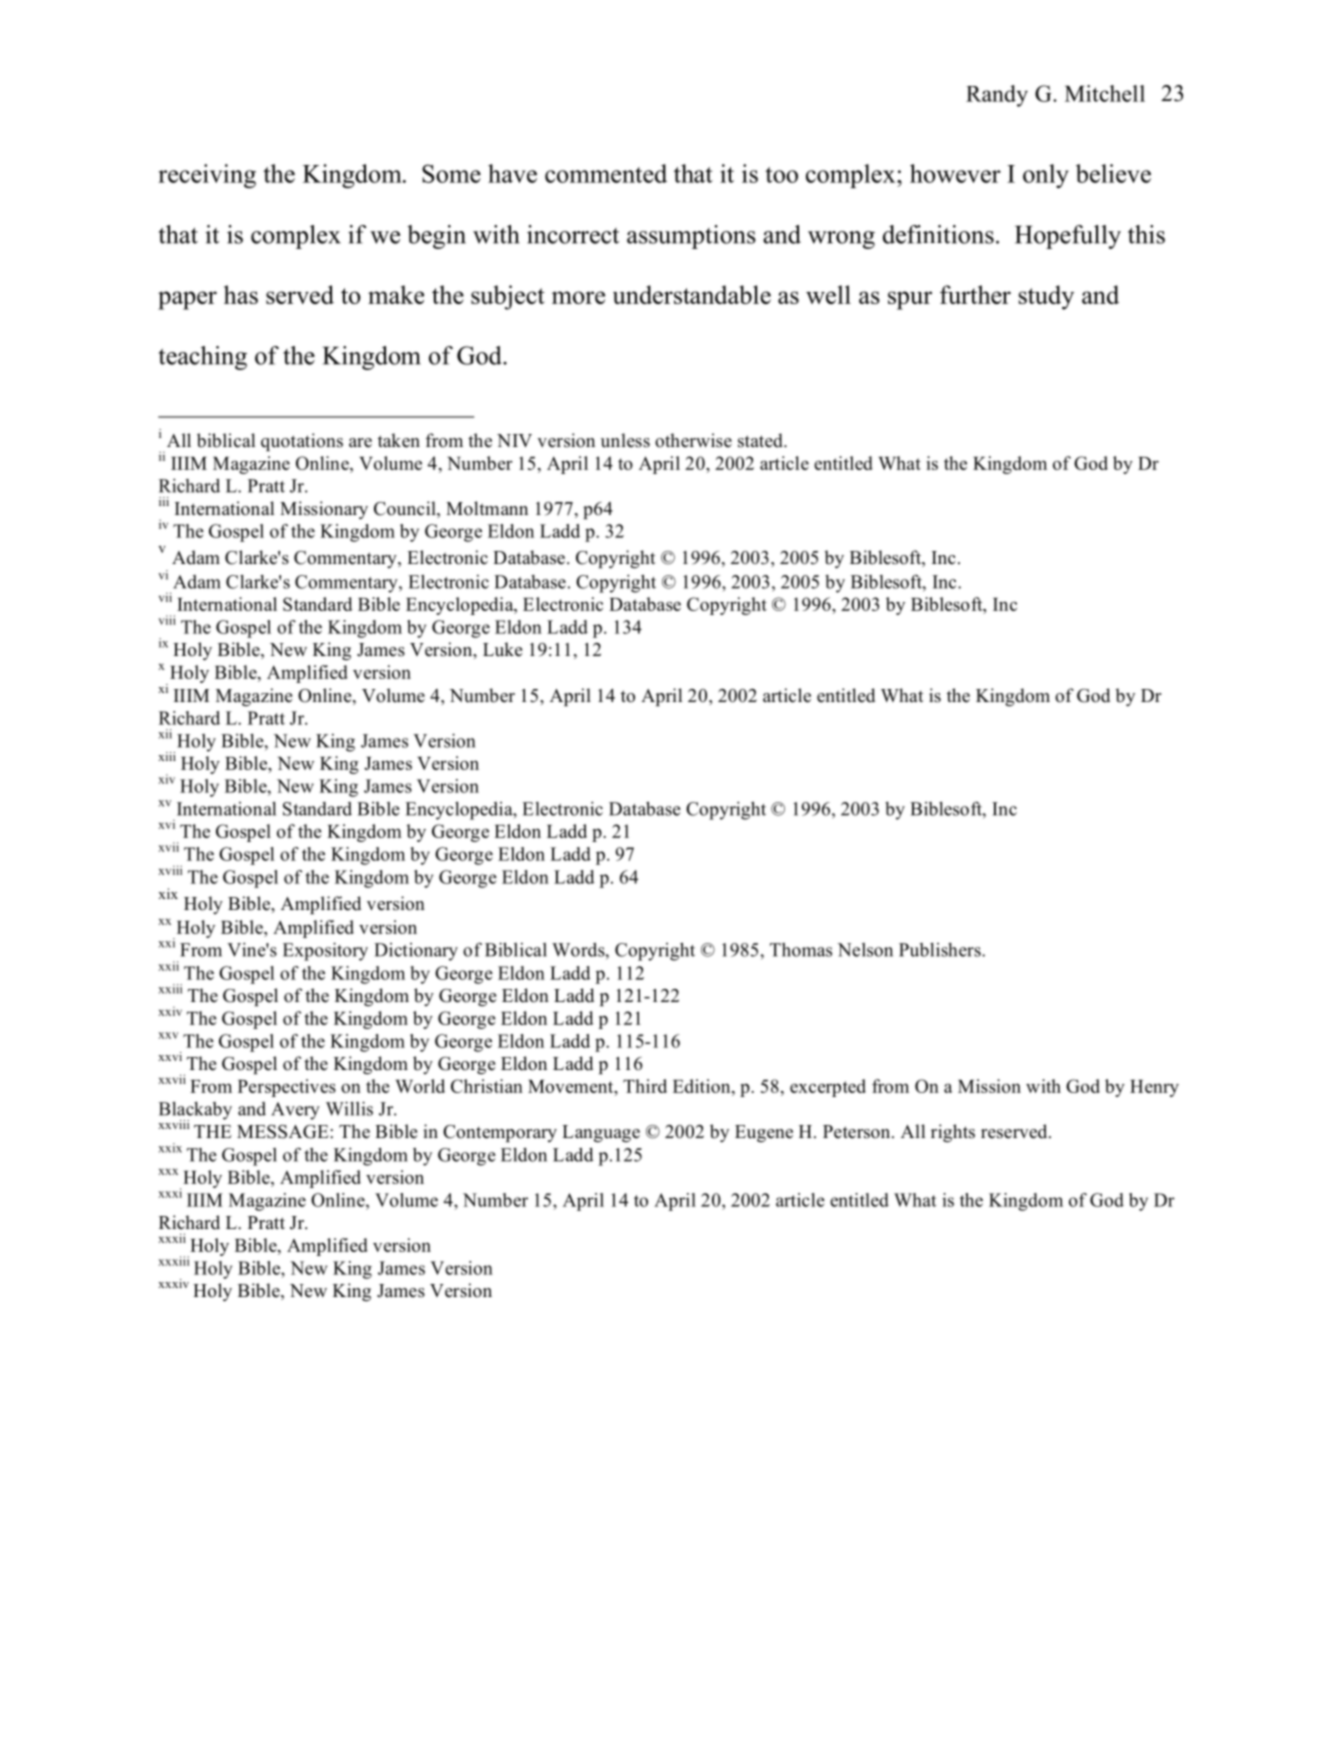 Image resolution: width=1343 pixels, height=1738 pixels. What do you see at coordinates (295, 1111) in the screenshot?
I see `Avery` at bounding box center [295, 1111].
